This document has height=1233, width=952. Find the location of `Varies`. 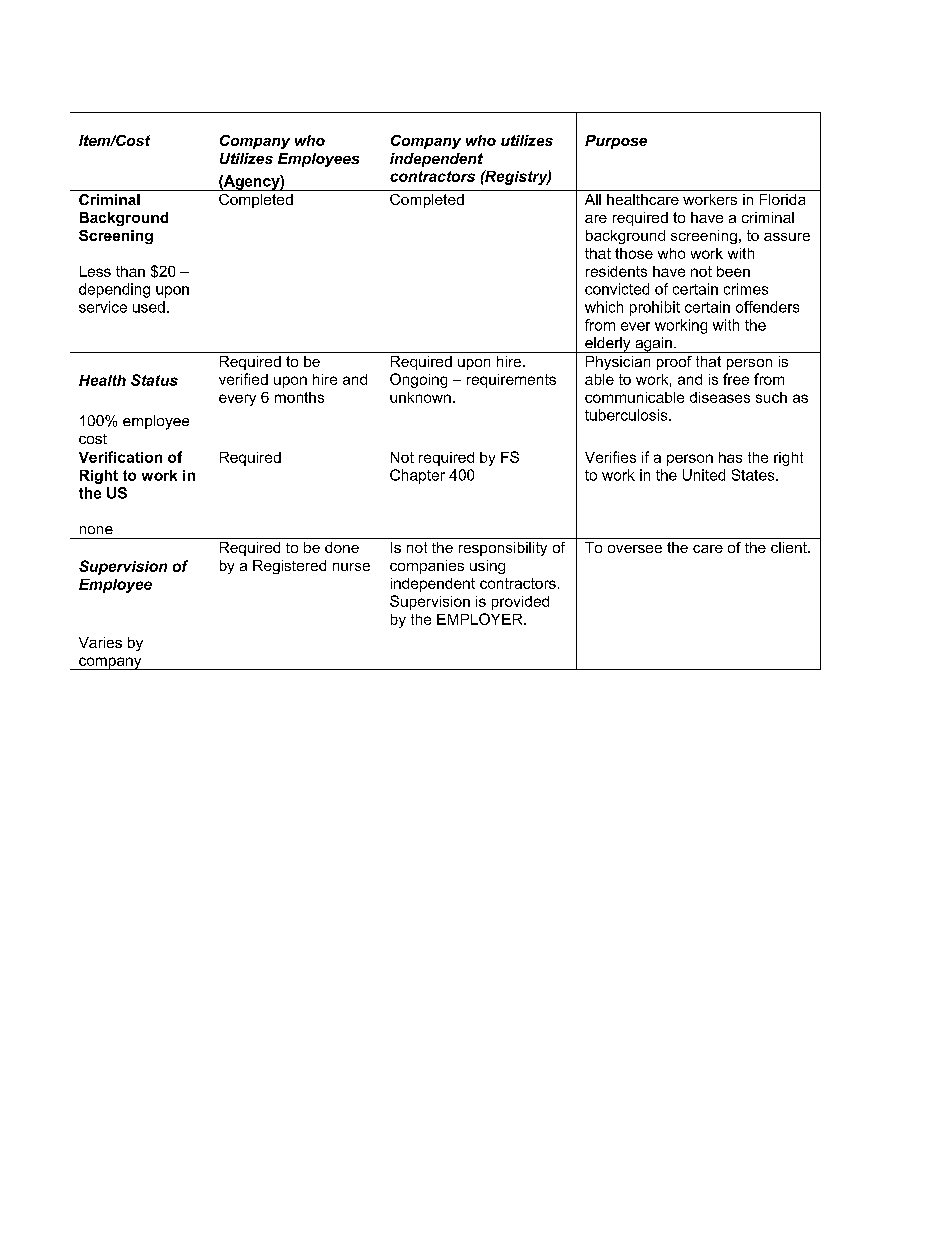

Varies is located at coordinates (100, 642).
